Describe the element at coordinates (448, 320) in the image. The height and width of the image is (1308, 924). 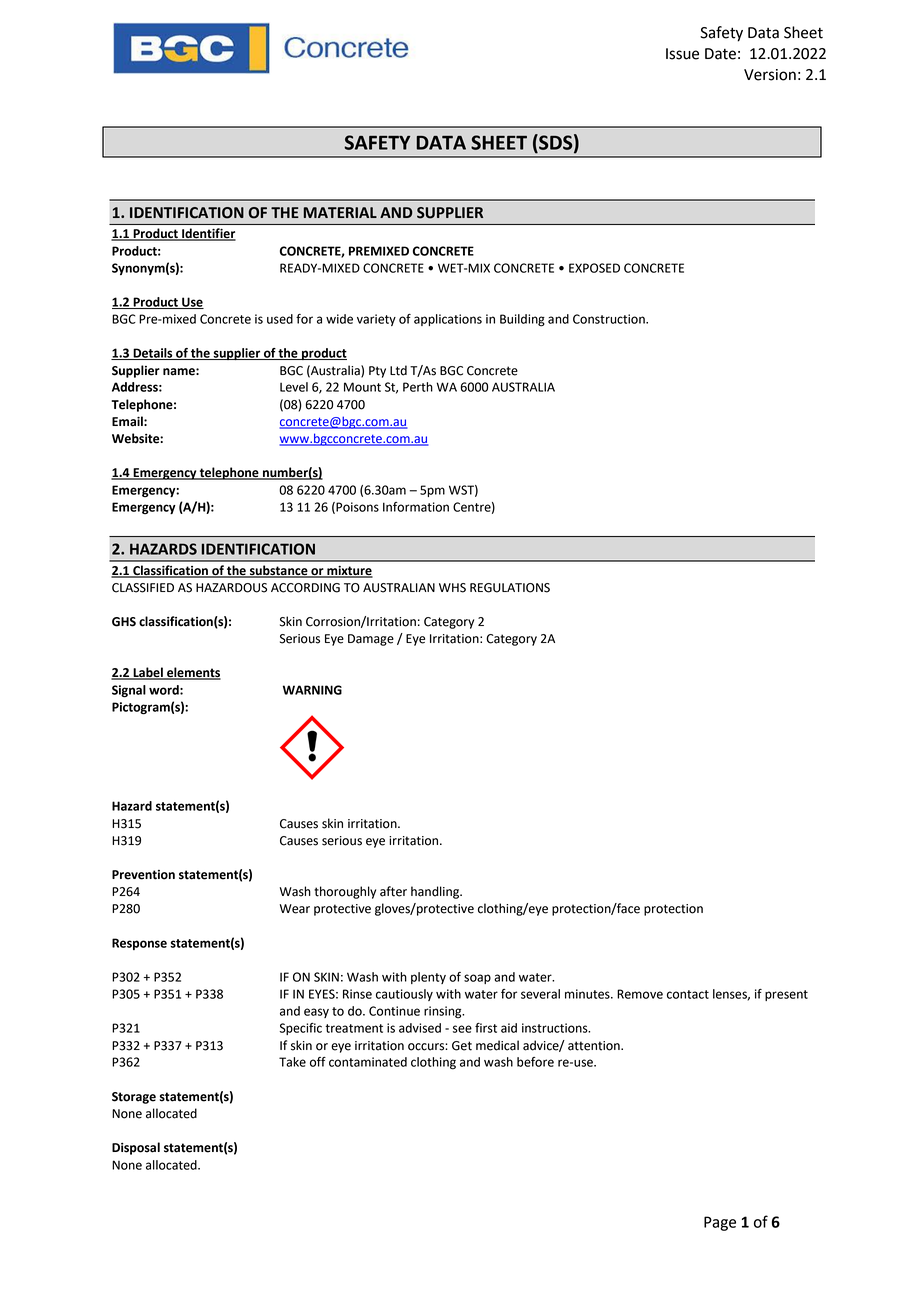
I see `applications` at that location.
